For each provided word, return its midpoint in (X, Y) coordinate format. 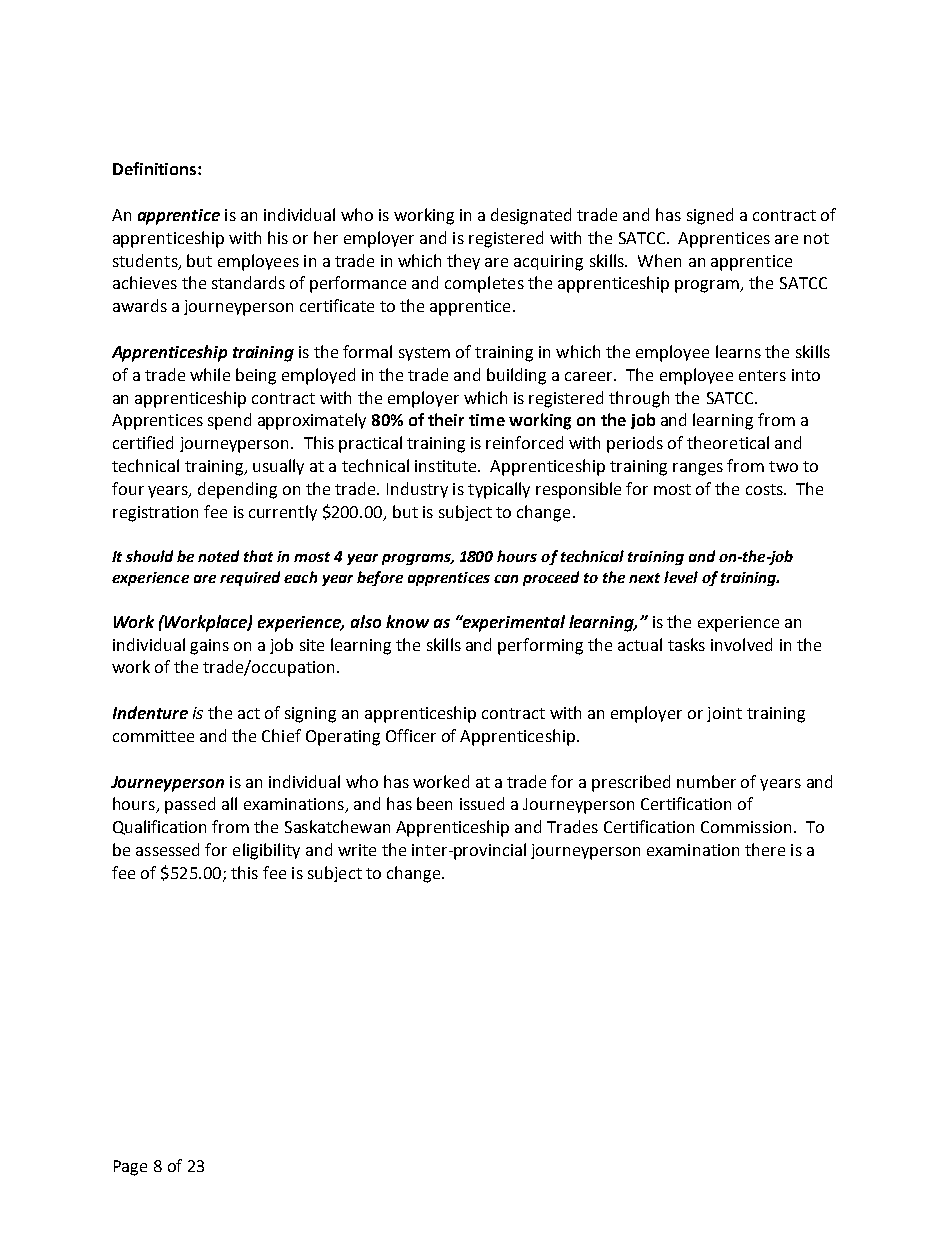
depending (237, 490)
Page (130, 1168)
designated (531, 216)
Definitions (156, 168)
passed (190, 805)
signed (710, 216)
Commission (746, 827)
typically (499, 490)
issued (482, 803)
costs (765, 489)
